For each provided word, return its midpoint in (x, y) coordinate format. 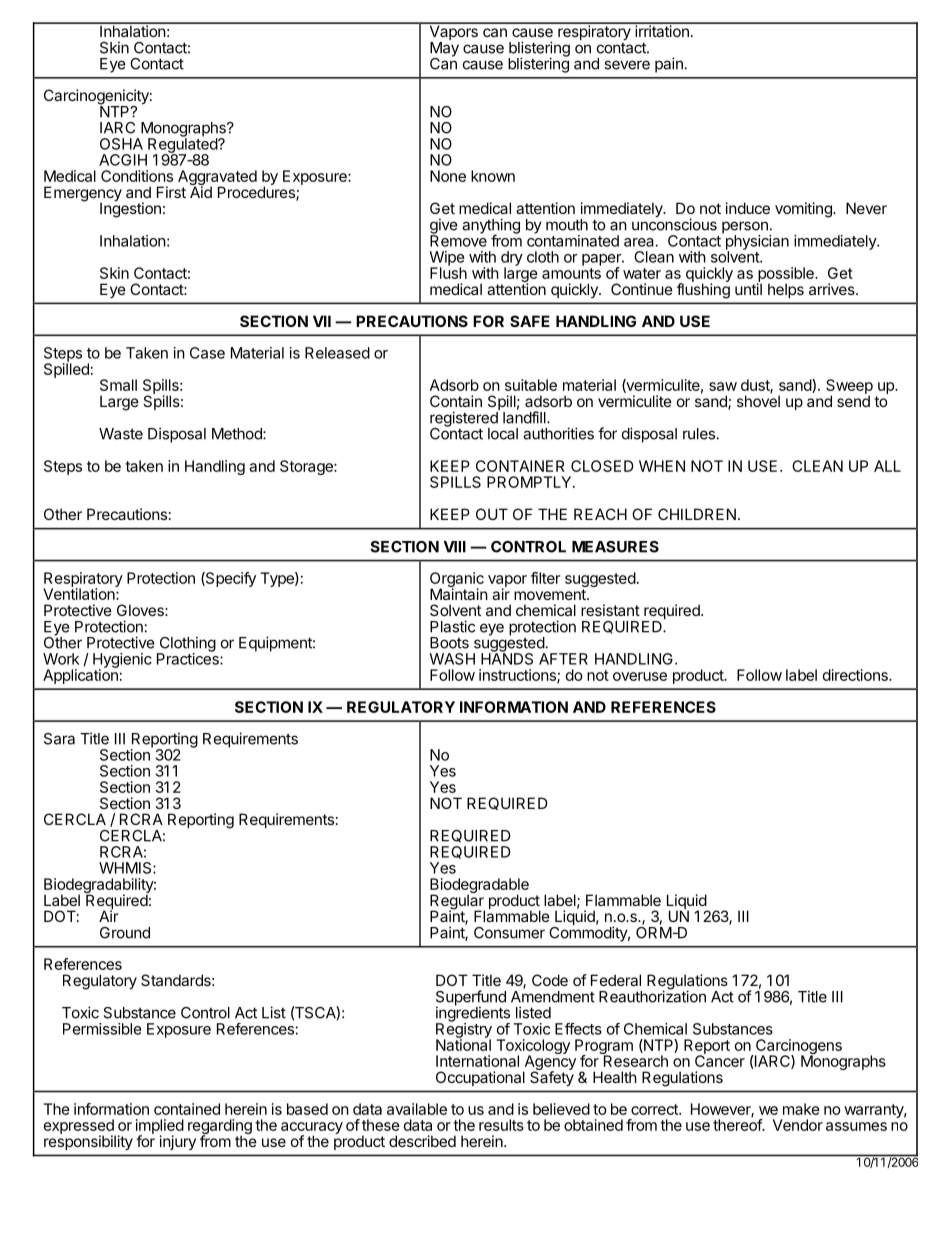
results (501, 1125)
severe (627, 65)
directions (856, 675)
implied (160, 1127)
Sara (59, 739)
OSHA (121, 144)
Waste (121, 434)
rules (699, 434)
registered (464, 420)
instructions (518, 676)
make (801, 1109)
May (444, 50)
